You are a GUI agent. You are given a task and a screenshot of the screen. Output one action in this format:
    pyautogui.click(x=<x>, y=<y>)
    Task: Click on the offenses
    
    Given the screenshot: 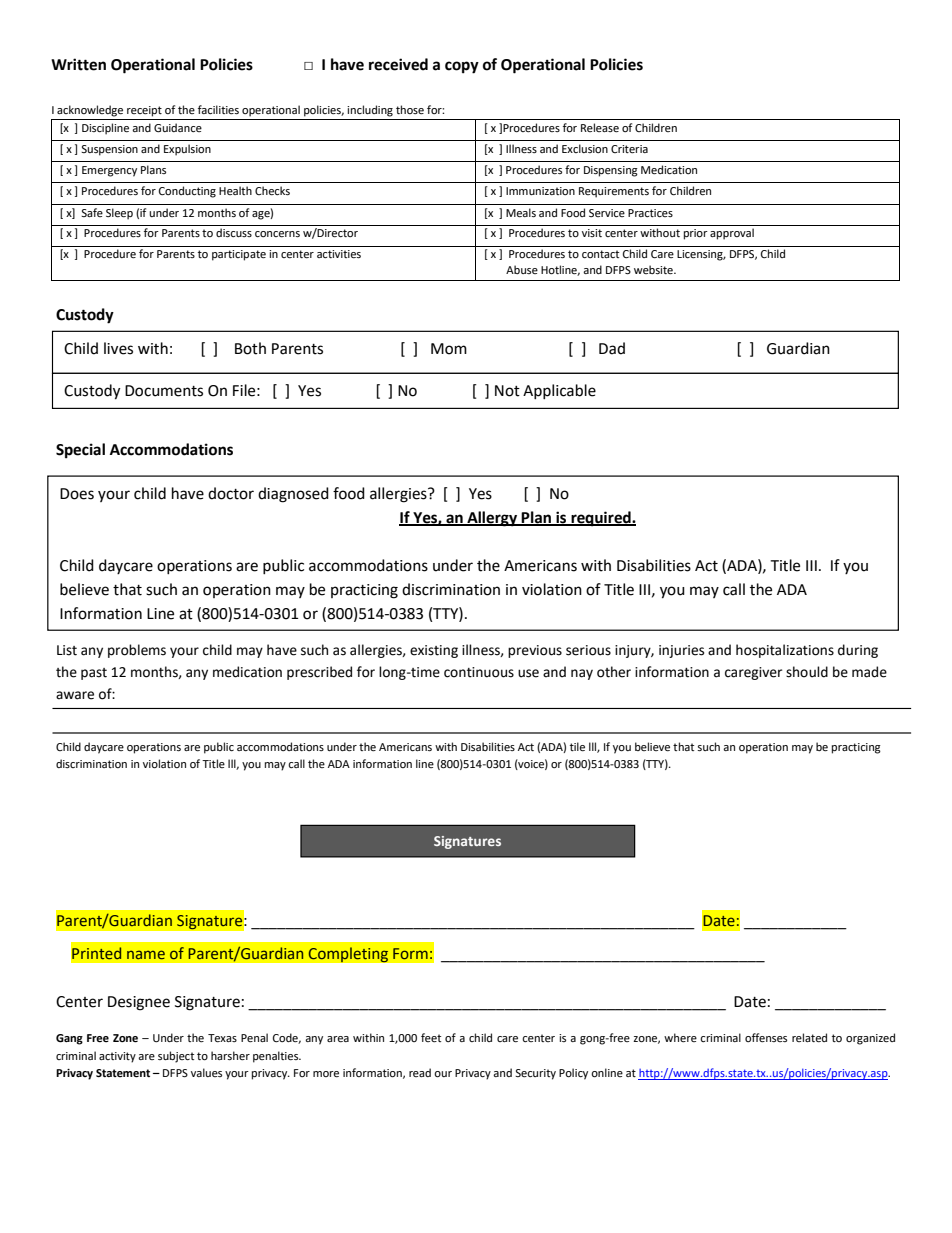 What is the action you would take?
    pyautogui.click(x=766, y=1038)
